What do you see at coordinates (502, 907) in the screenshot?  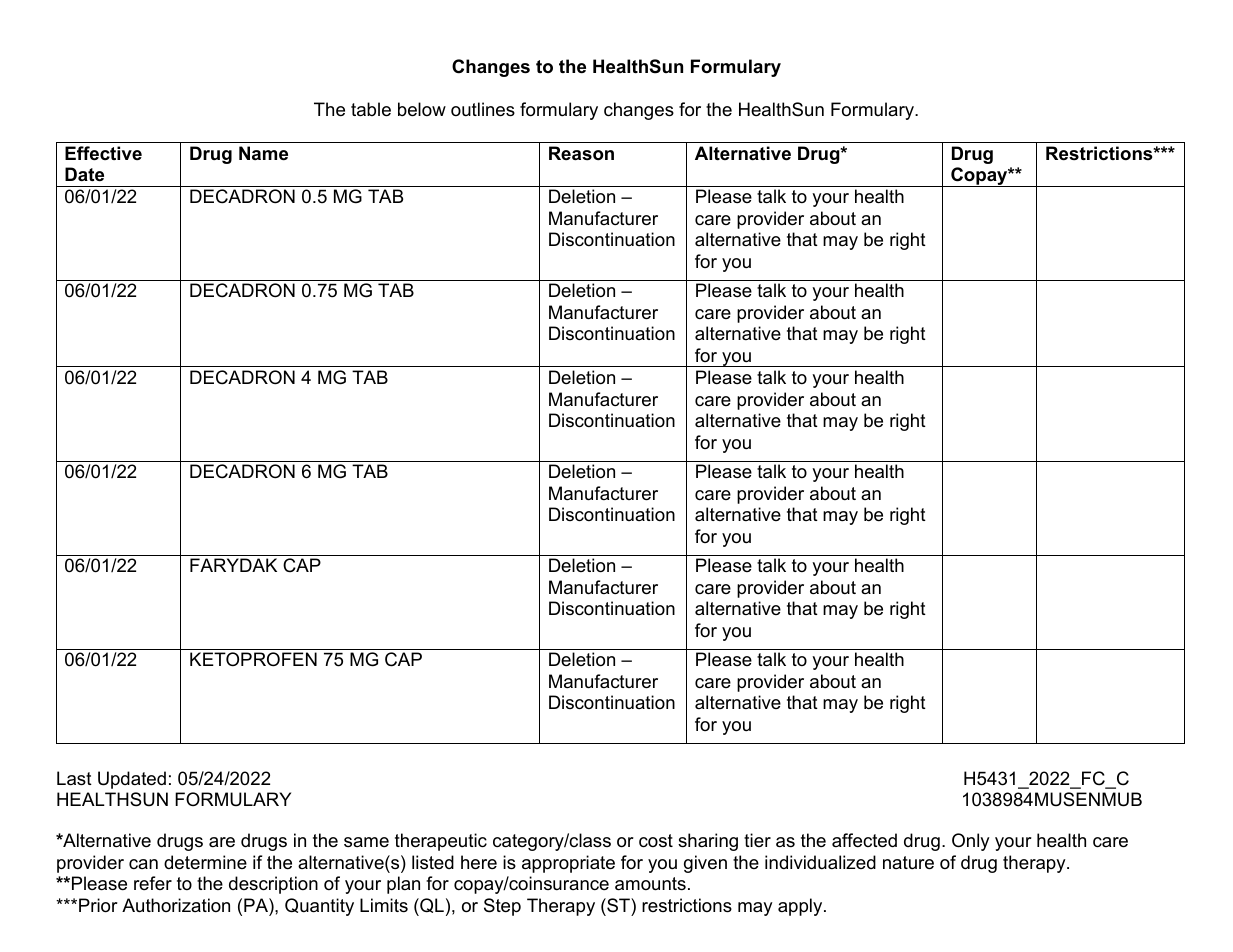 I see `Step` at bounding box center [502, 907].
